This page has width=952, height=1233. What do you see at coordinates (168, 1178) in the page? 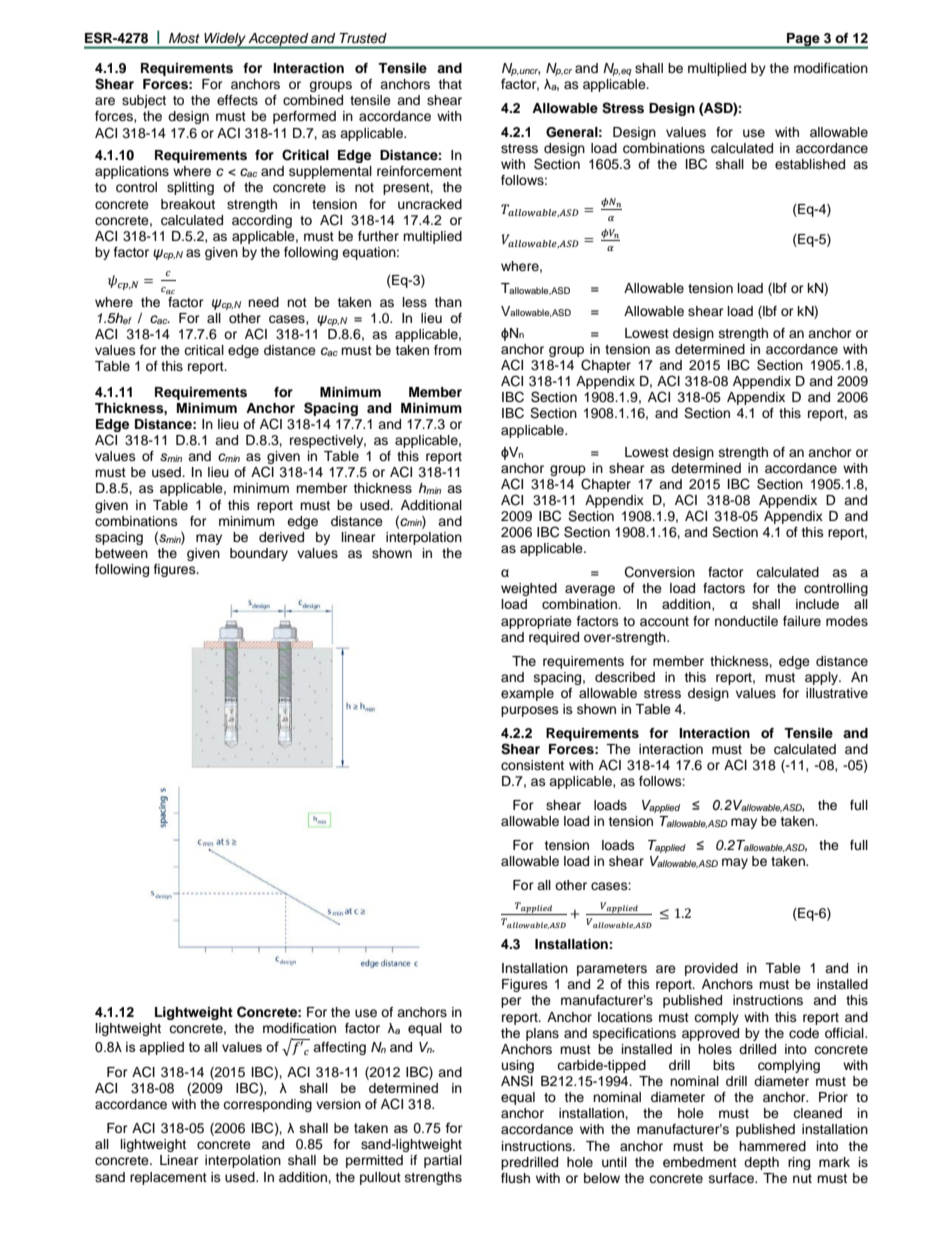
I see `replacement` at bounding box center [168, 1178].
